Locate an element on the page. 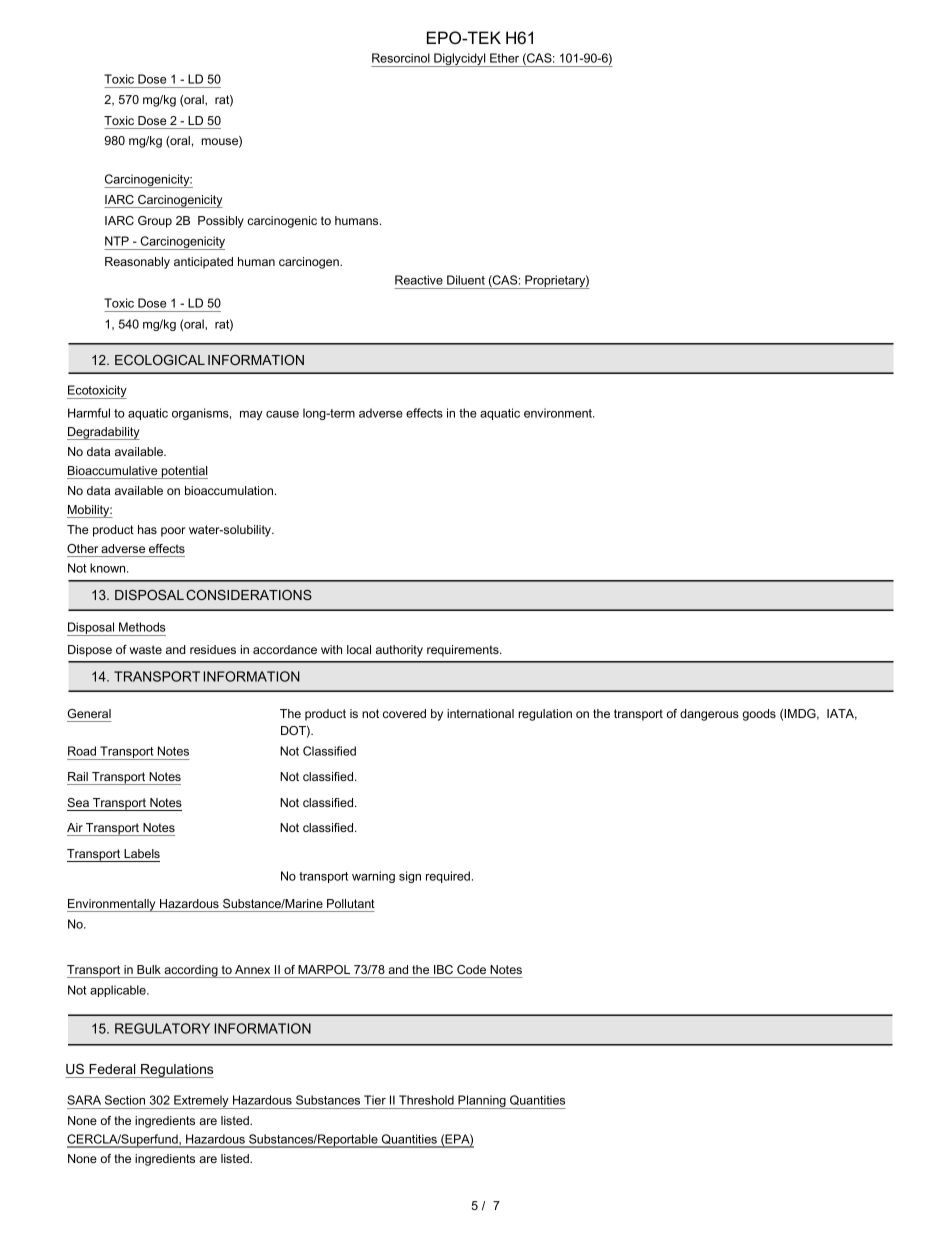  Road is located at coordinates (82, 751).
